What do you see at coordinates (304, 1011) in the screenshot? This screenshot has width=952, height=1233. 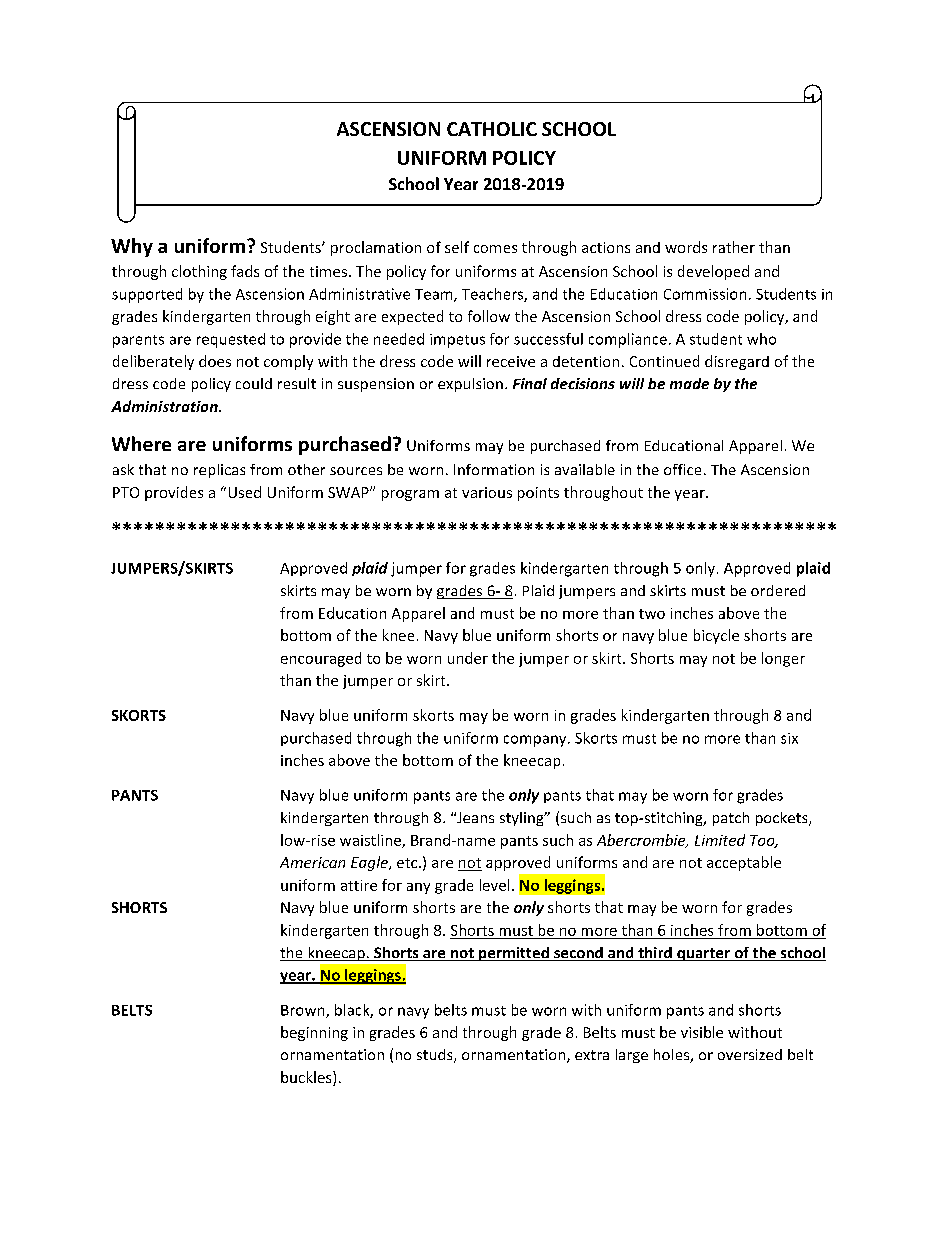 I see `Brown` at bounding box center [304, 1011].
